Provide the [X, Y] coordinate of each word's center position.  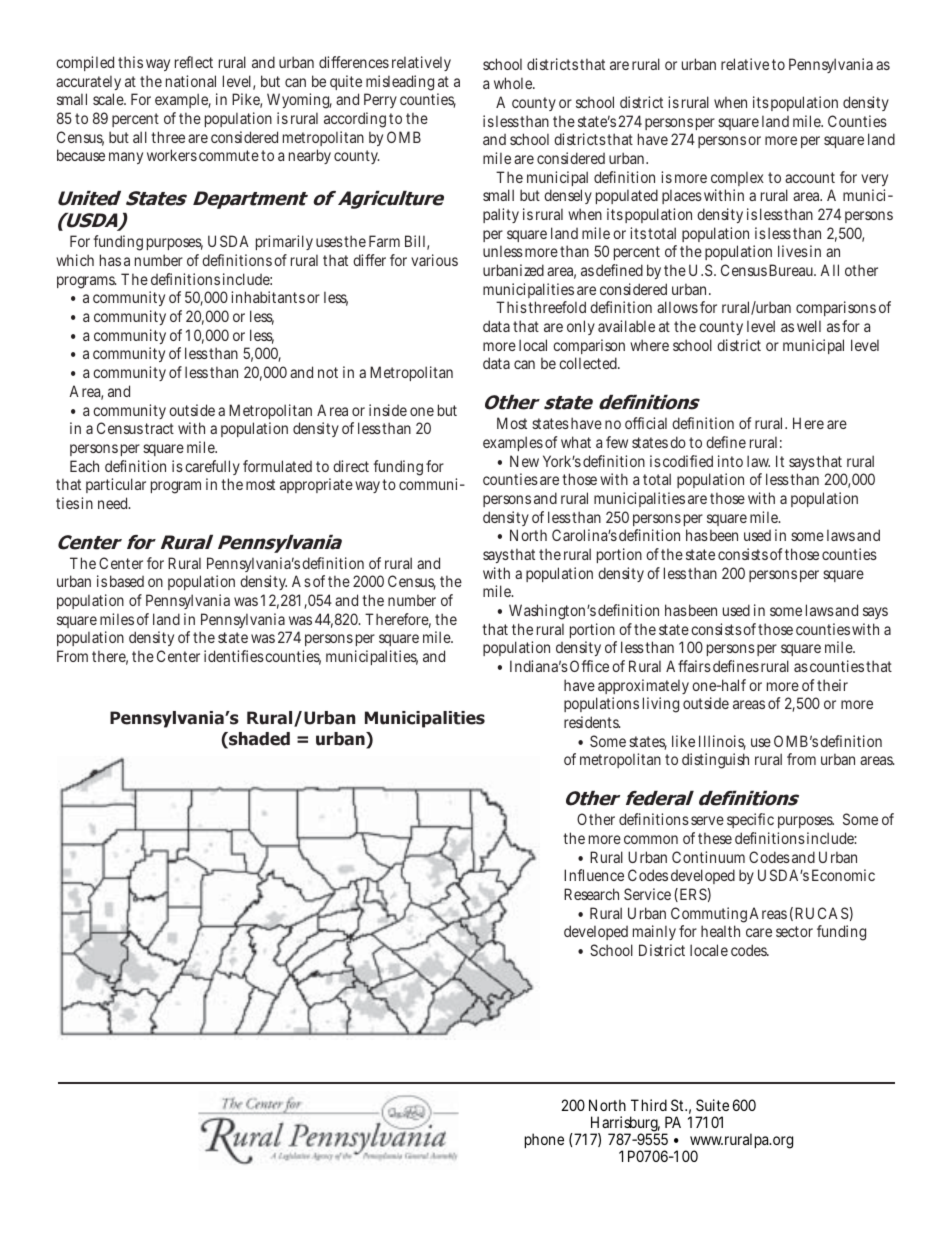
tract [159, 428]
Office [591, 666]
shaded [258, 740]
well [809, 326]
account [810, 177]
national [191, 81]
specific [750, 820]
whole [514, 83]
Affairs [688, 666]
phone [544, 1140]
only [581, 327]
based [127, 581]
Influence [594, 875]
